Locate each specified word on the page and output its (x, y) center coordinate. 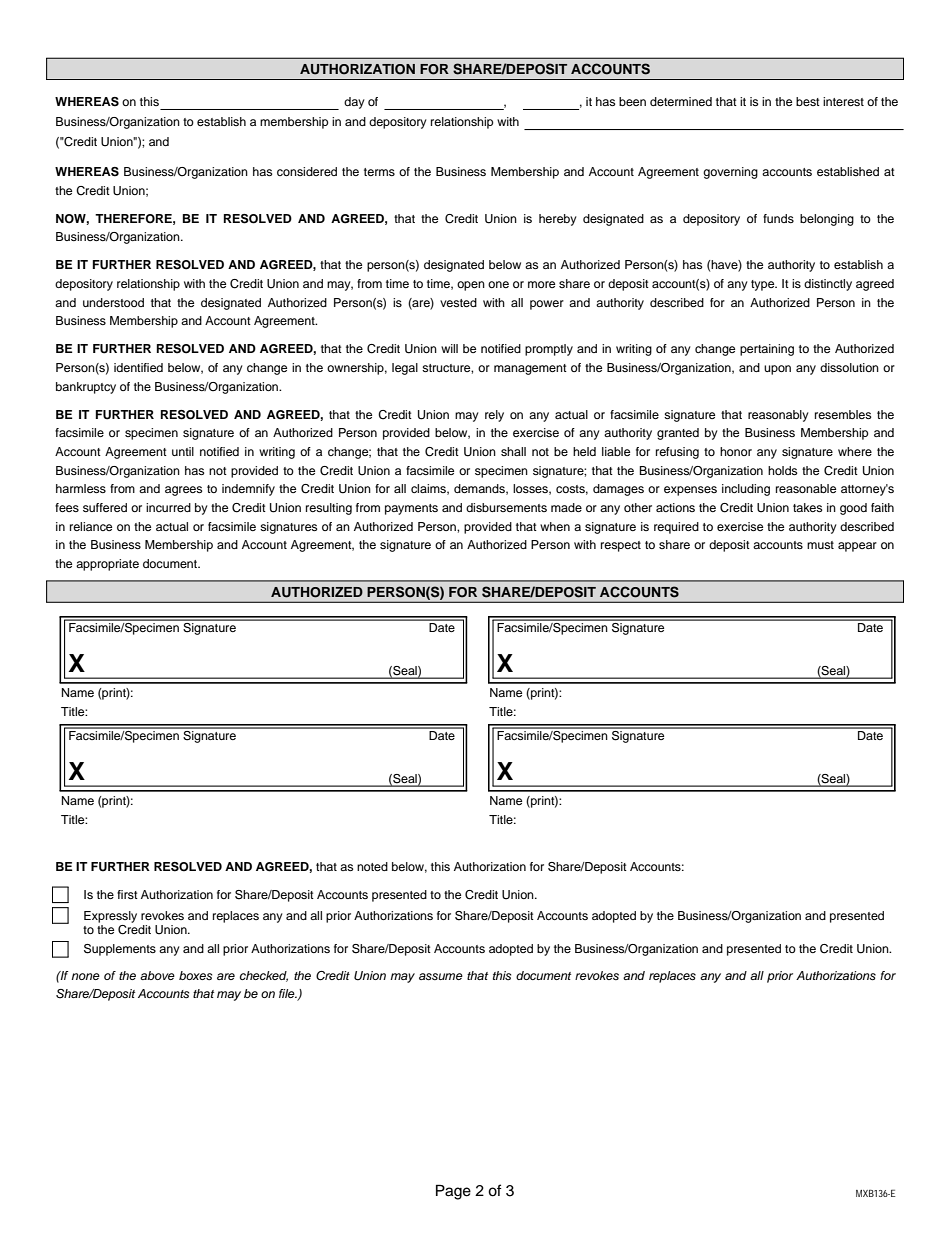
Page (453, 1192)
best (808, 101)
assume (441, 976)
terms (379, 172)
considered (307, 171)
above (157, 975)
